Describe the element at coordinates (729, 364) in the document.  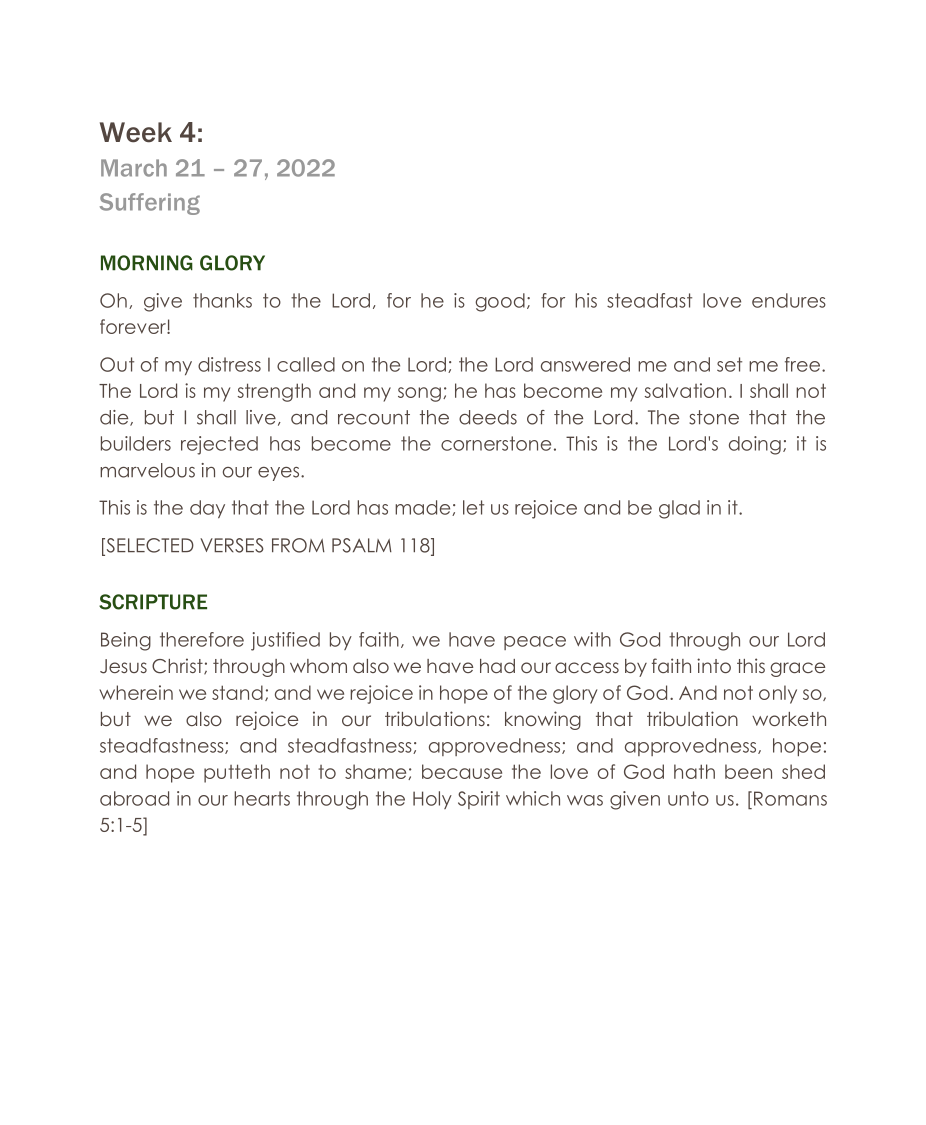
I see `set` at that location.
